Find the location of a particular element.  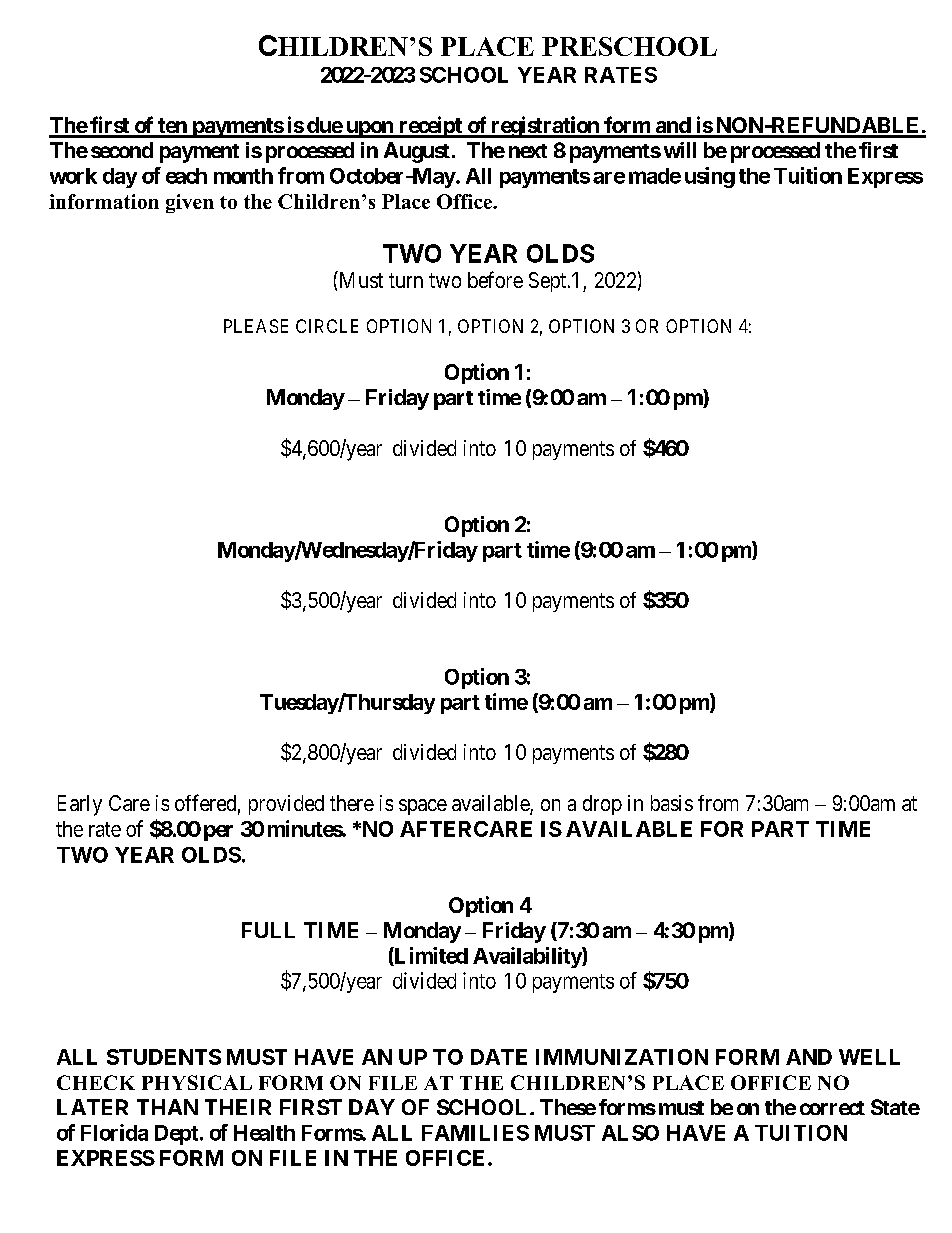

per is located at coordinates (218, 833).
